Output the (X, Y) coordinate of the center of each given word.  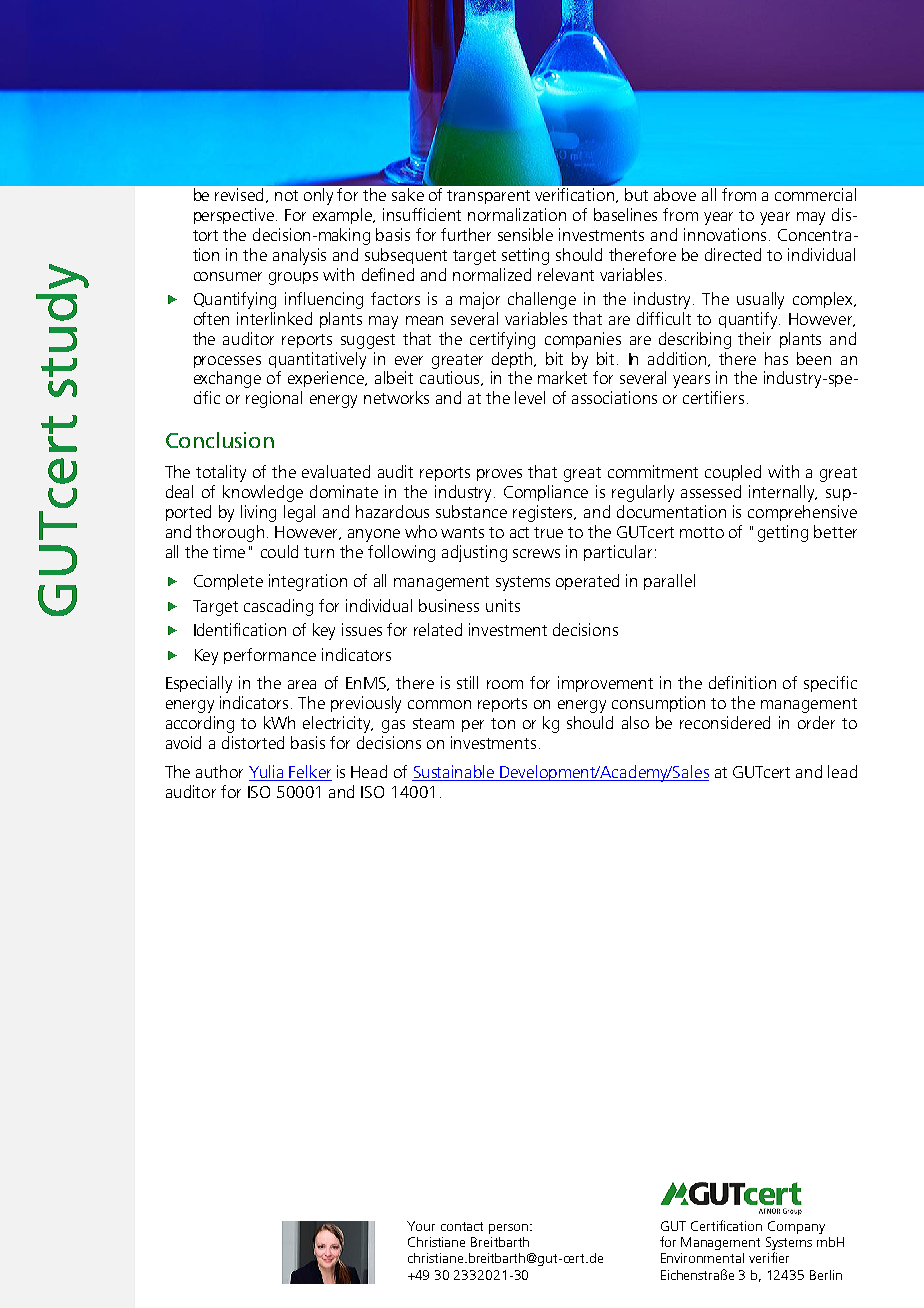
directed (733, 254)
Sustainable (454, 773)
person (508, 1229)
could (279, 551)
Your (421, 1226)
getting (783, 533)
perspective (234, 216)
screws (536, 553)
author (219, 771)
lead (842, 771)
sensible (525, 234)
